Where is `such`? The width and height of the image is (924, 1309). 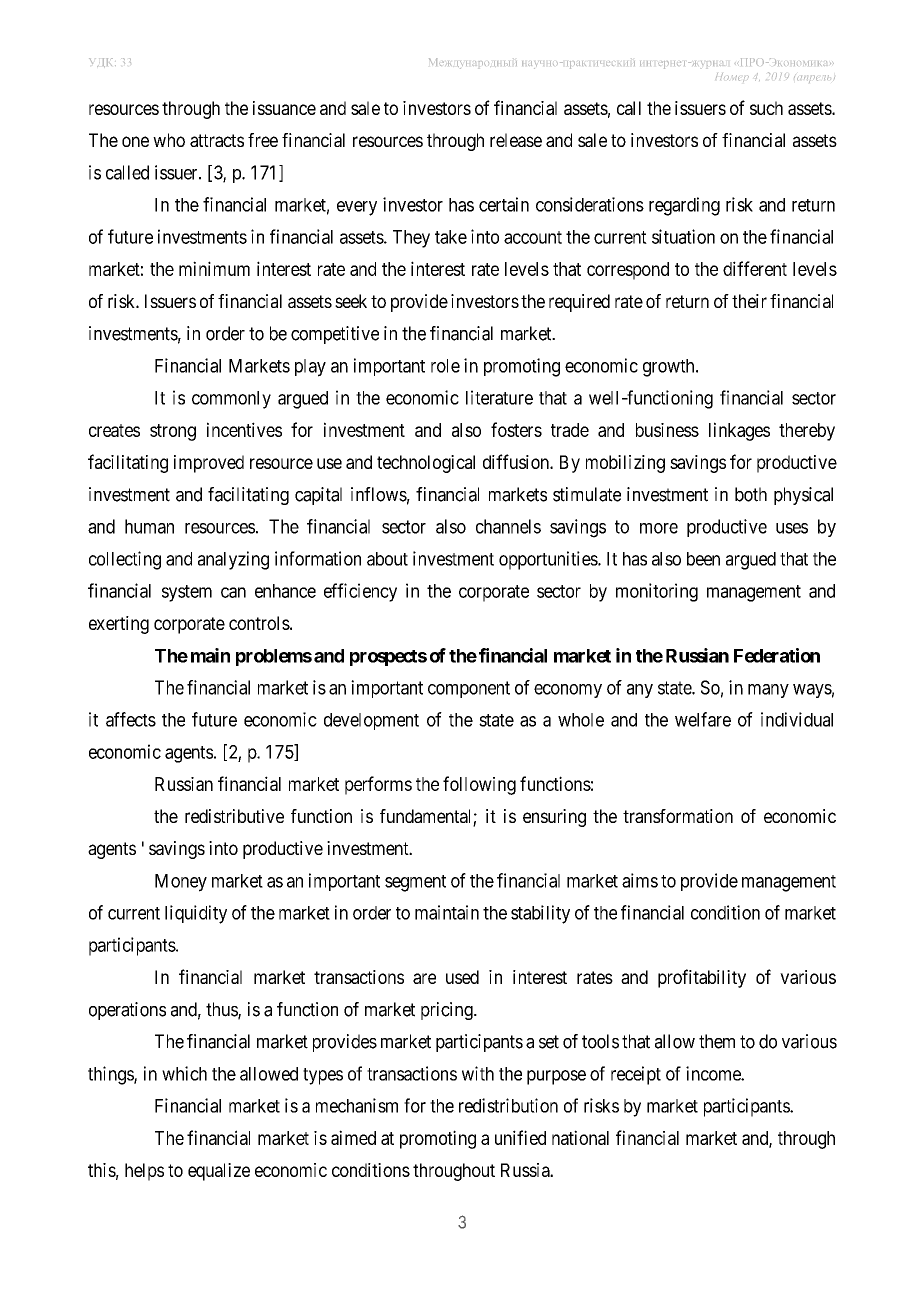 such is located at coordinates (766, 108).
